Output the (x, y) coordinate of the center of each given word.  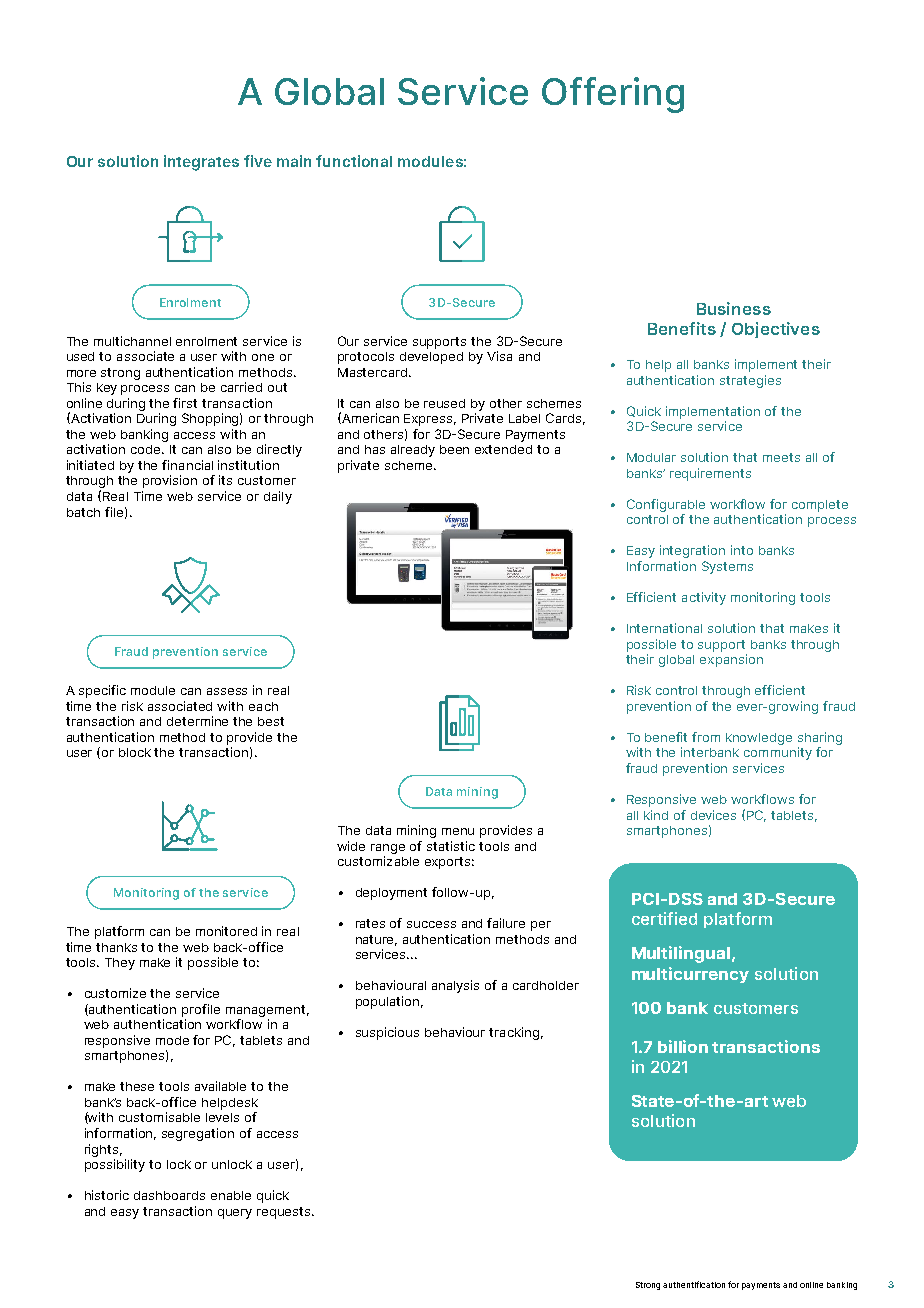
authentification (694, 1284)
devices (713, 815)
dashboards (169, 1195)
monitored (226, 931)
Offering (613, 95)
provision (170, 481)
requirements (710, 474)
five (258, 161)
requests (285, 1213)
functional (354, 161)
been (454, 449)
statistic (451, 846)
